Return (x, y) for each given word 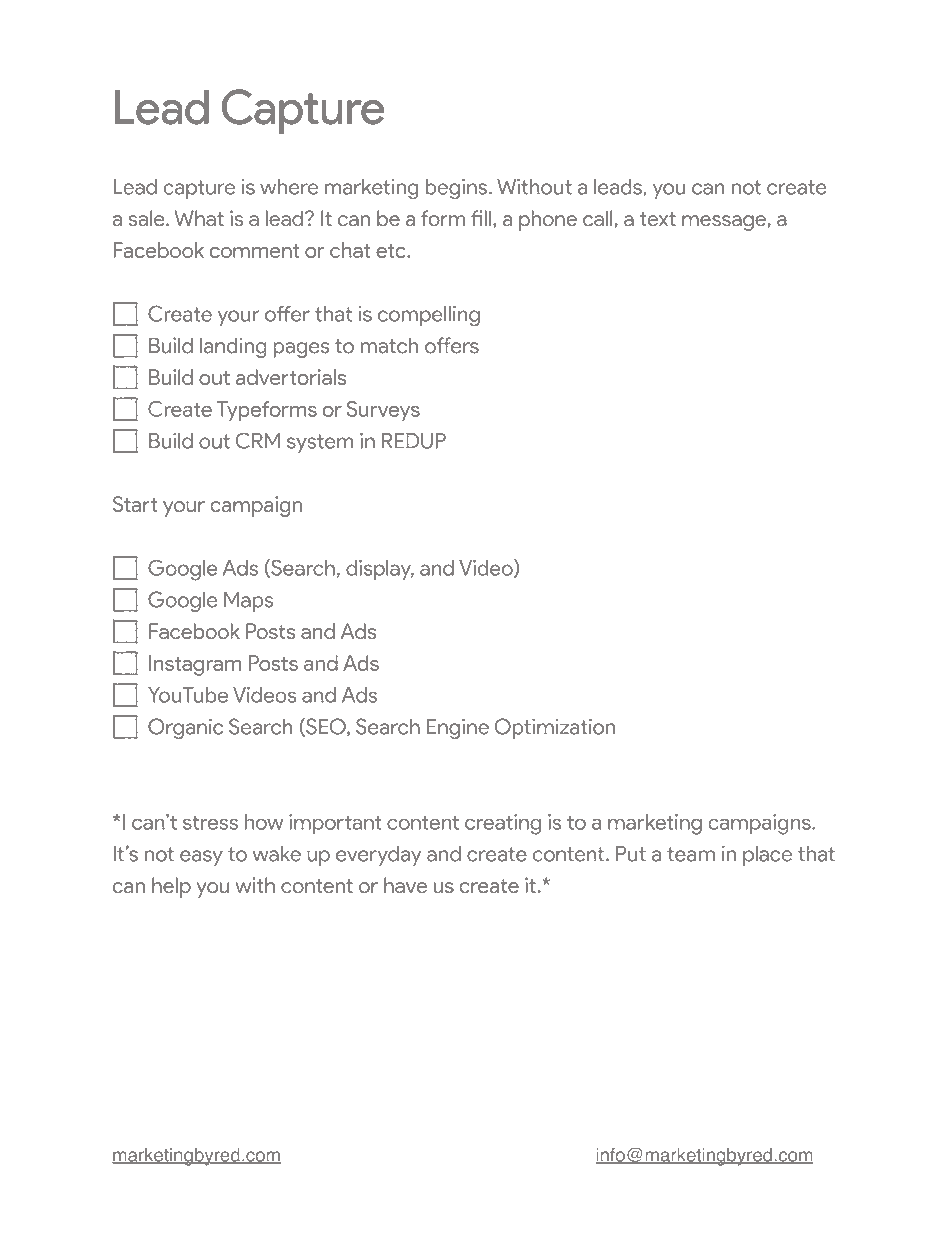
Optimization (555, 728)
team (691, 854)
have (405, 885)
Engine (458, 728)
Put (631, 854)
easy (201, 858)
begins (458, 189)
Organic (185, 728)
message (724, 223)
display (380, 570)
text (658, 219)
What (199, 218)
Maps (248, 601)
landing (233, 347)
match (389, 345)
